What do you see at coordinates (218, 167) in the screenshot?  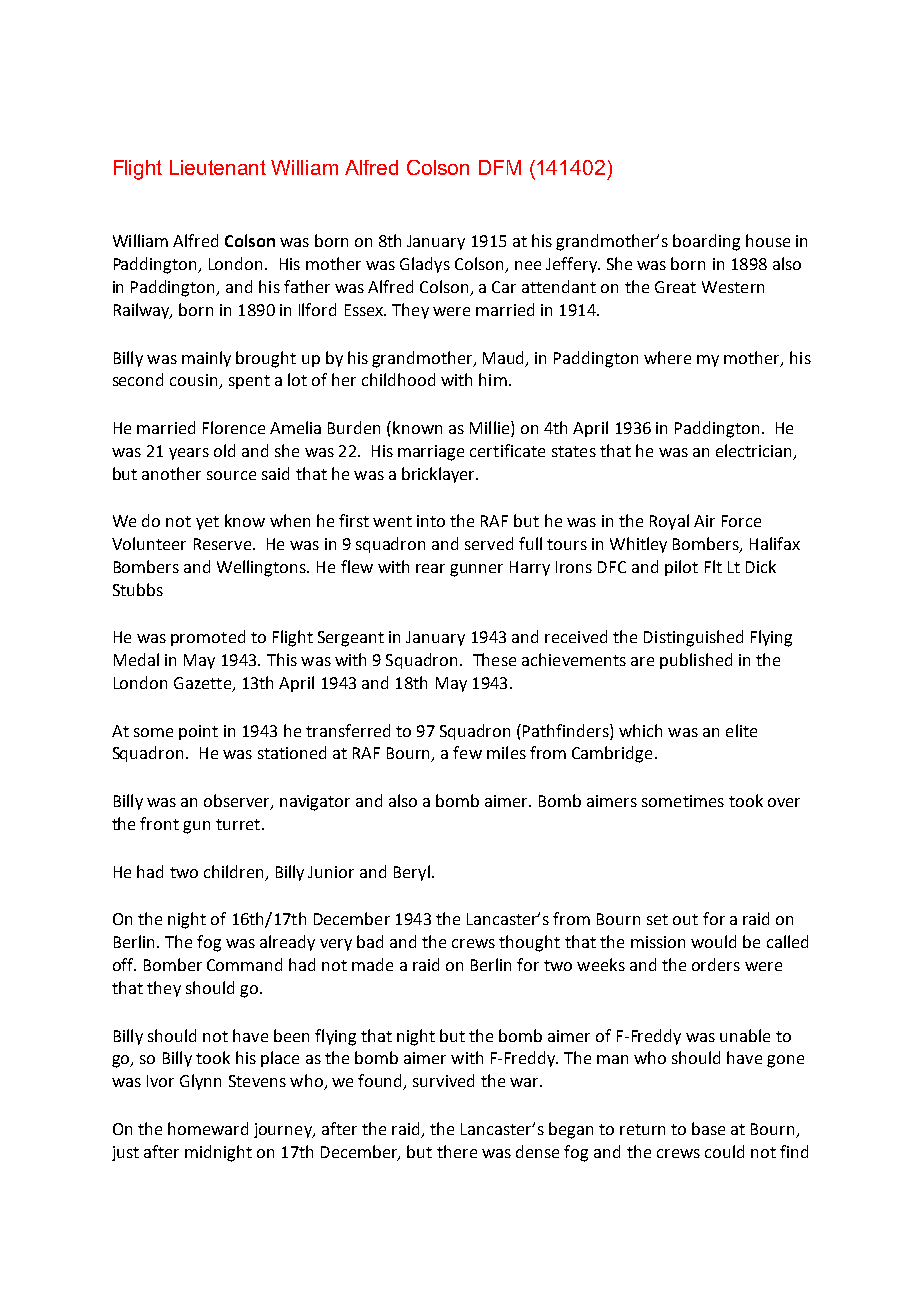 I see `Lieutenant` at bounding box center [218, 167].
